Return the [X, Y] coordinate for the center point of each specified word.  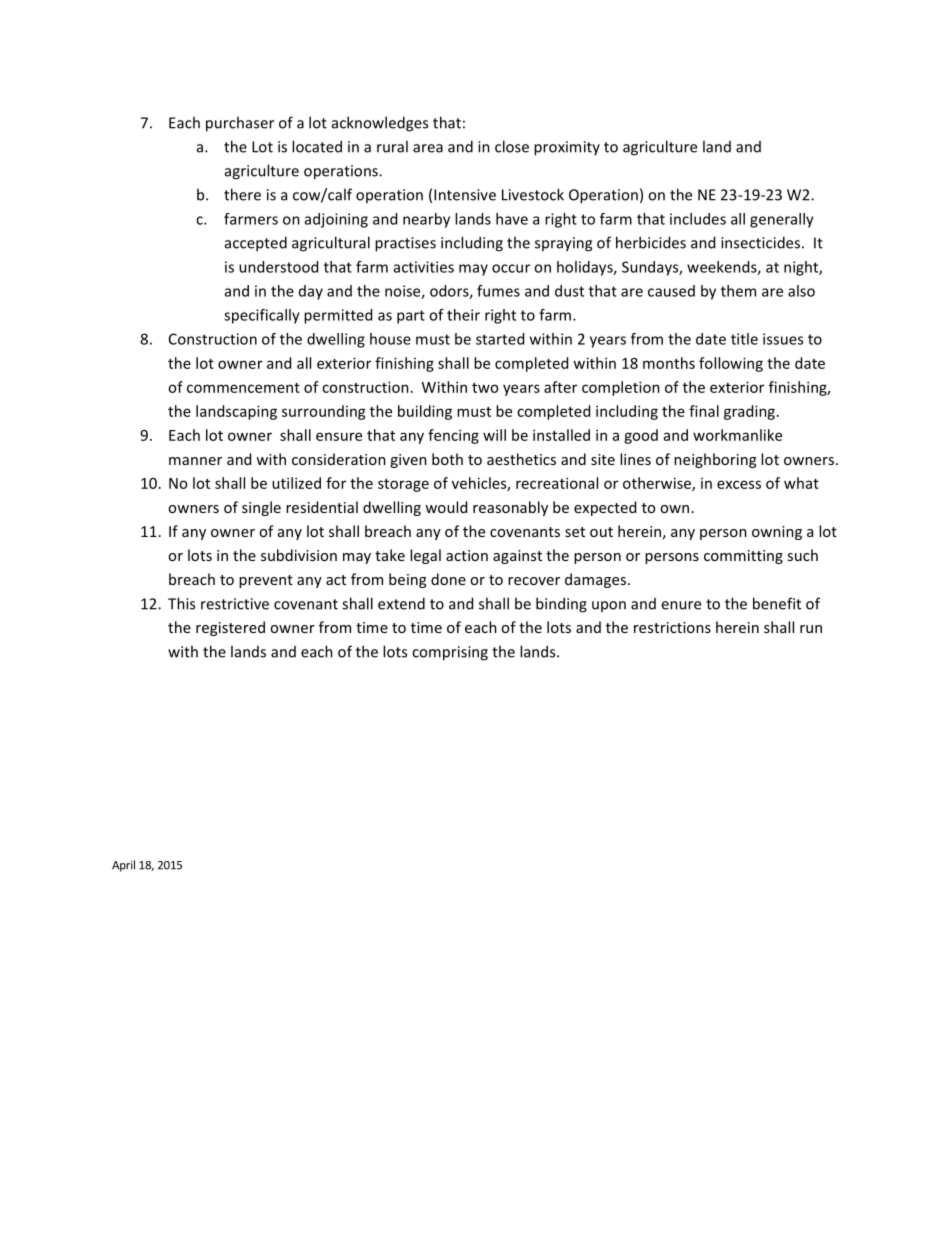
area [428, 148]
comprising [450, 653]
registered [230, 628]
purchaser [240, 124]
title [744, 339]
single [261, 508]
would [446, 507]
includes [698, 219]
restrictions [672, 627]
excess [739, 484]
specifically [262, 316]
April [123, 866]
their [463, 315]
